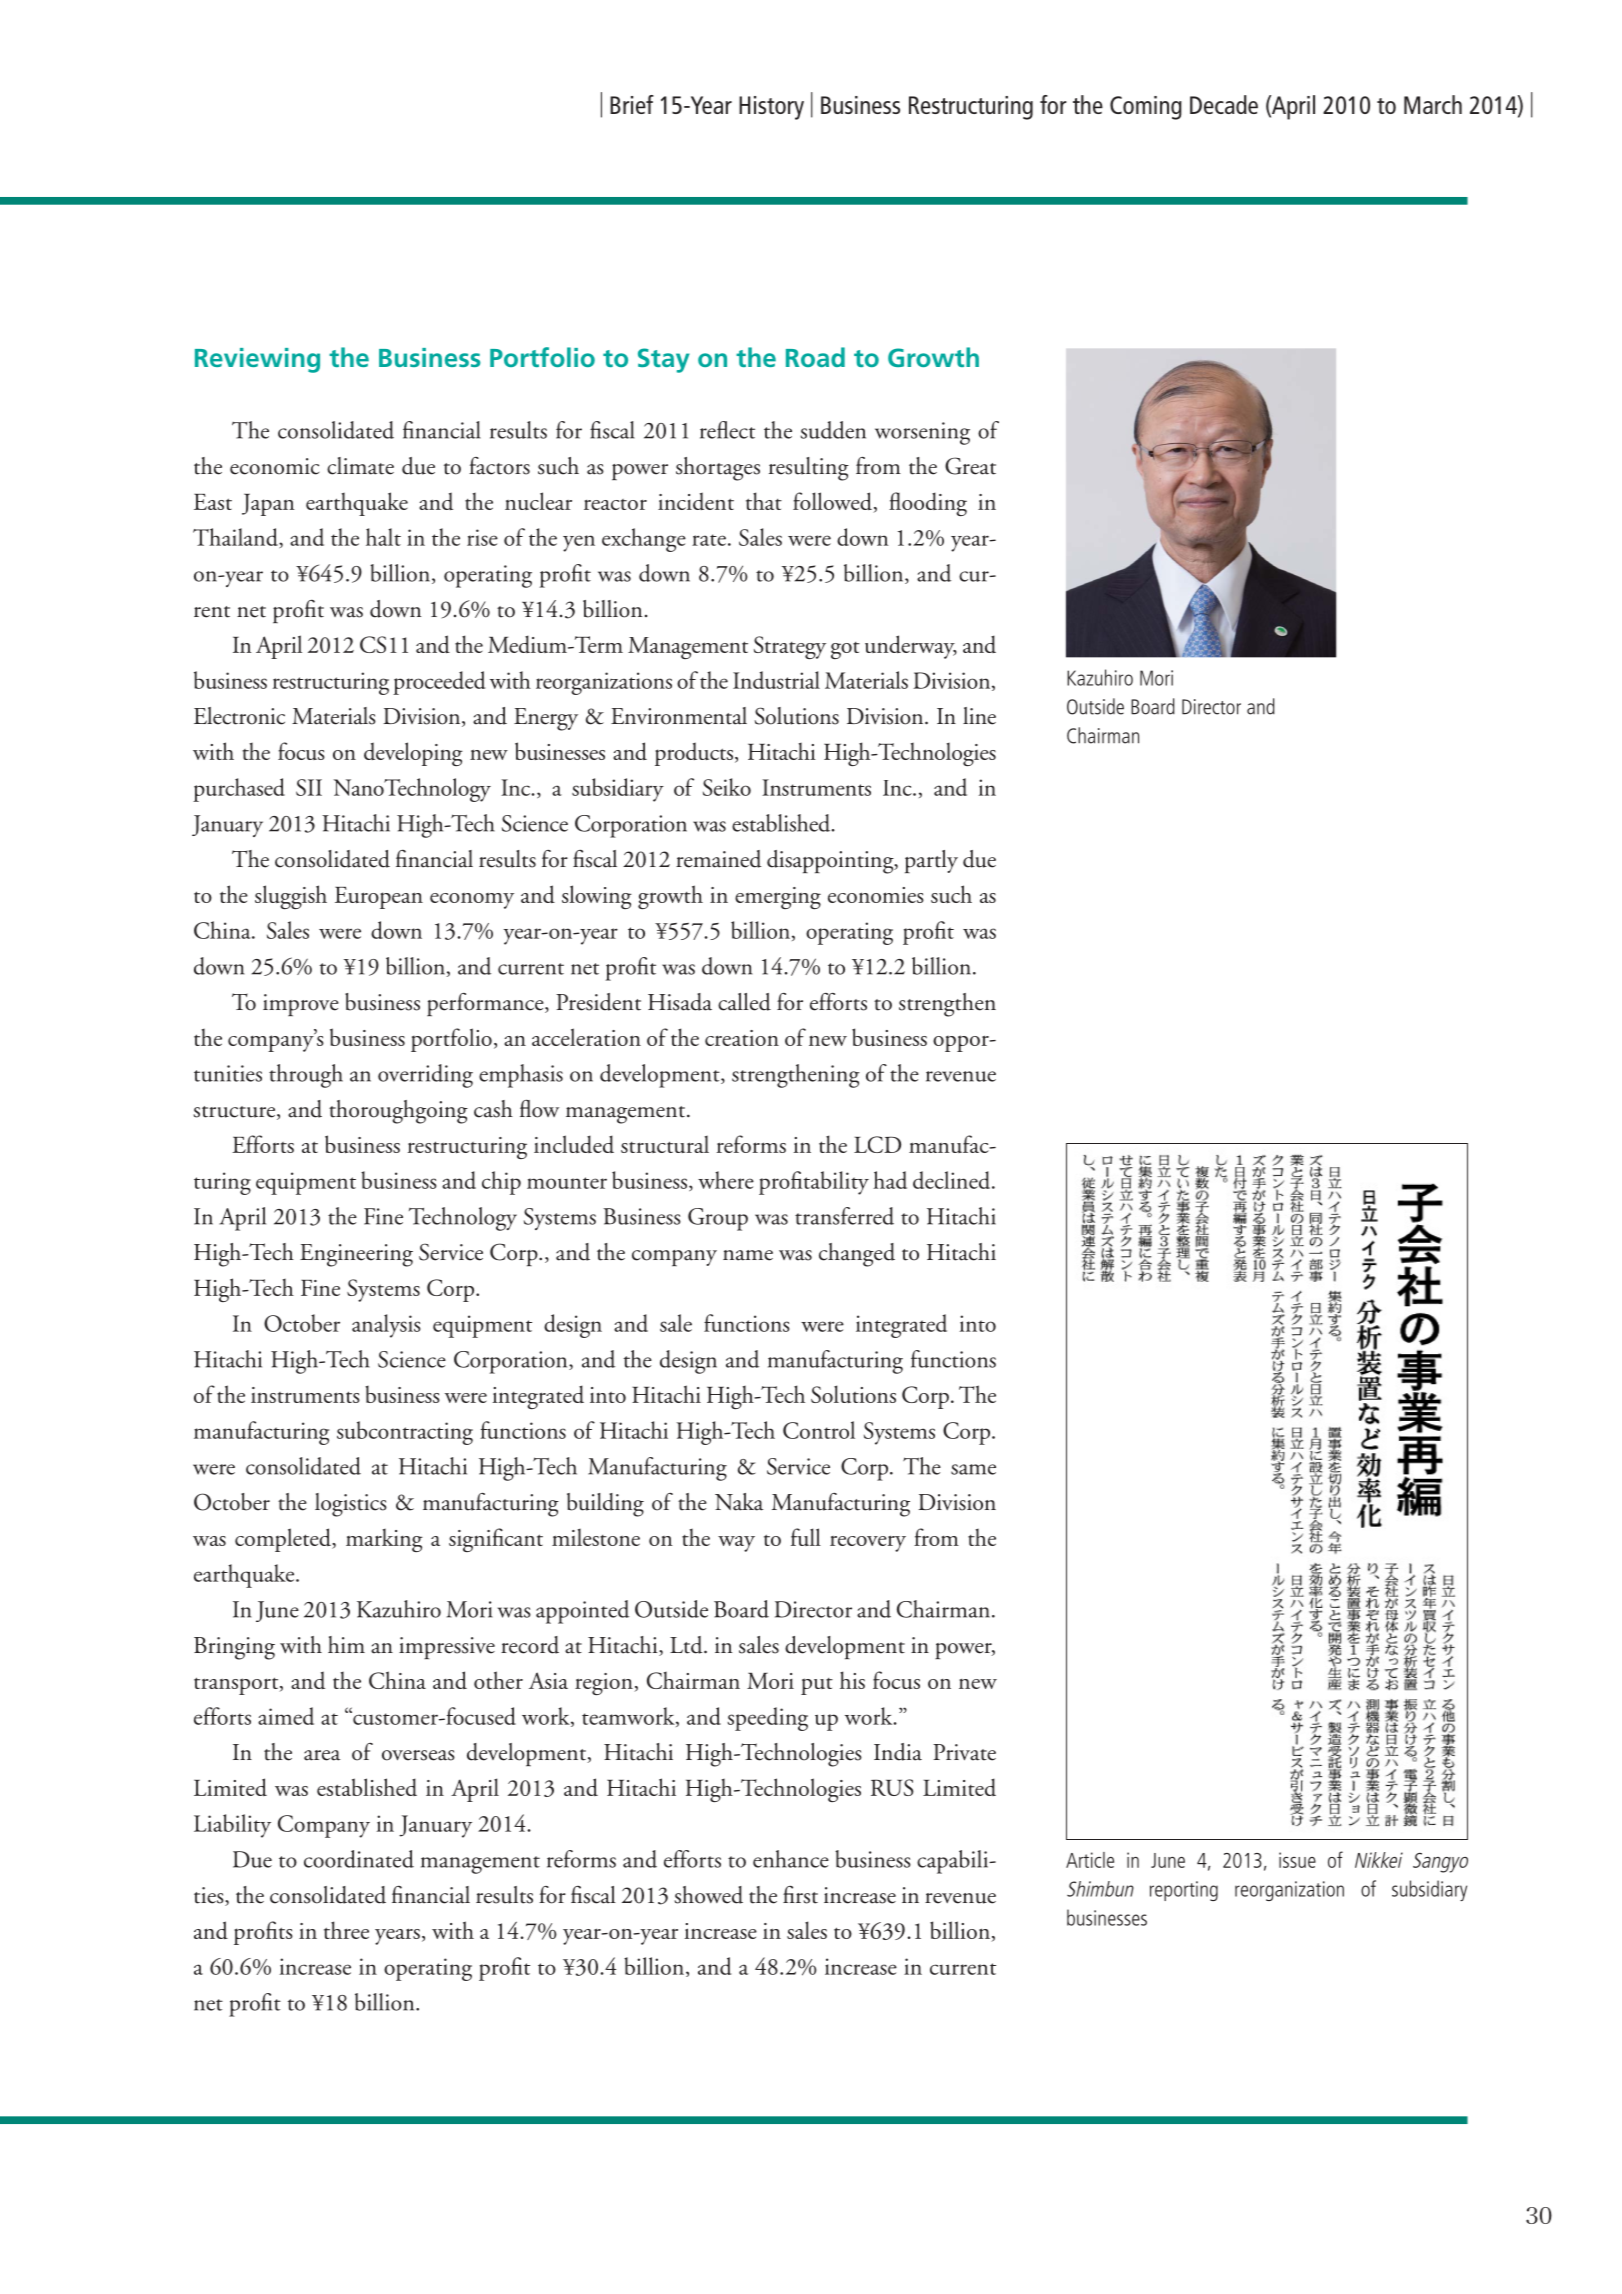  What do you see at coordinates (807, 1898) in the screenshot?
I see `rst` at bounding box center [807, 1898].
